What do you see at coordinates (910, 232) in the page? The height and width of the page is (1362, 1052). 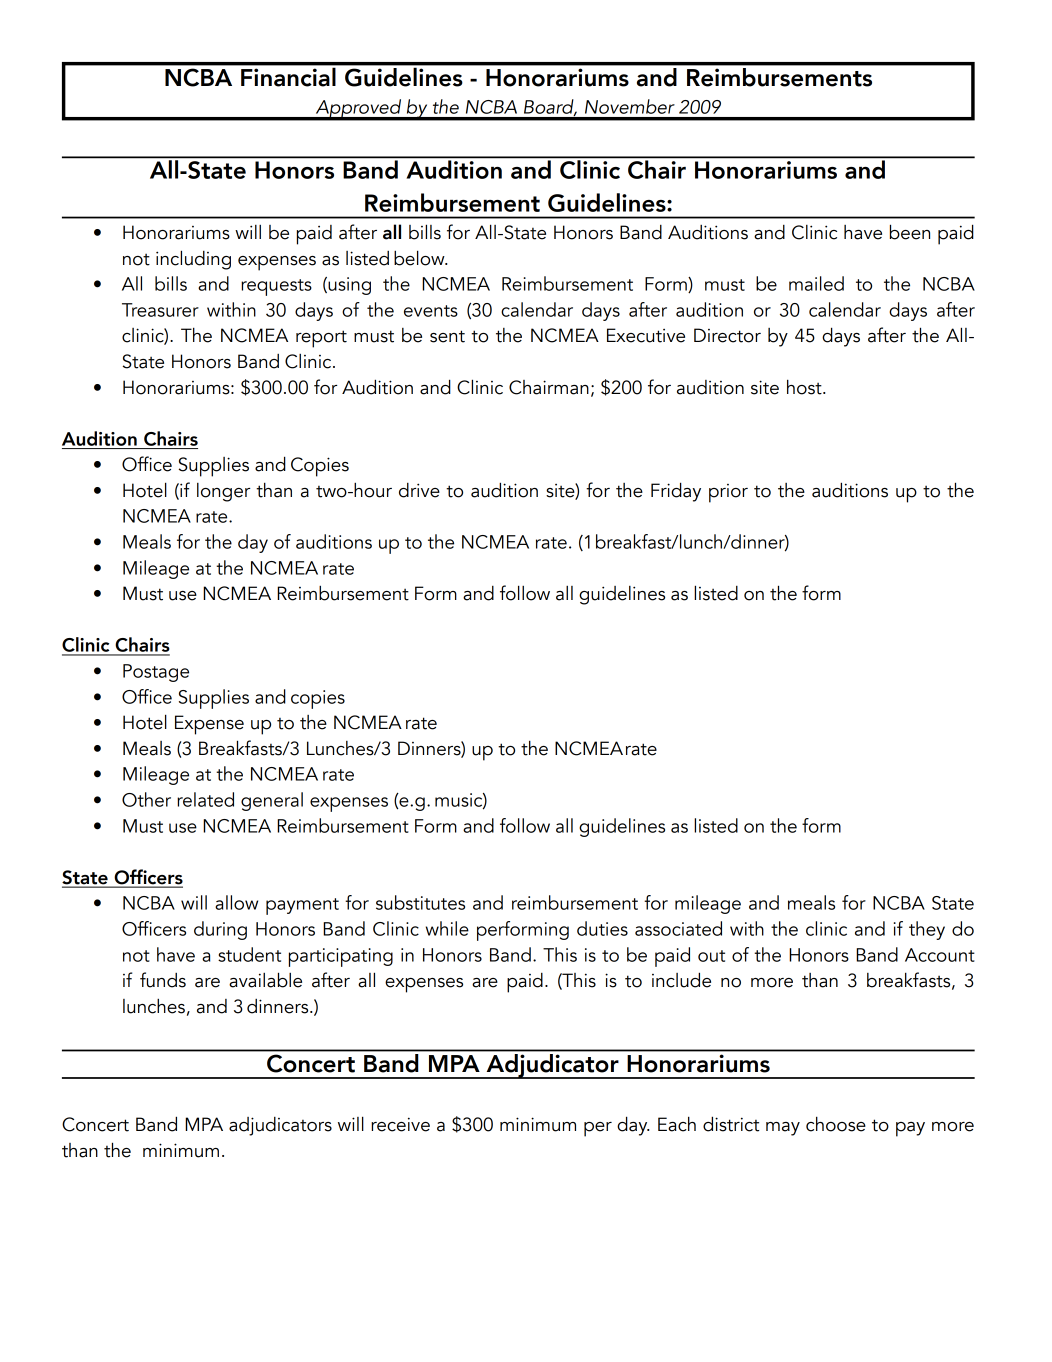 I see `been` at bounding box center [910, 232].
